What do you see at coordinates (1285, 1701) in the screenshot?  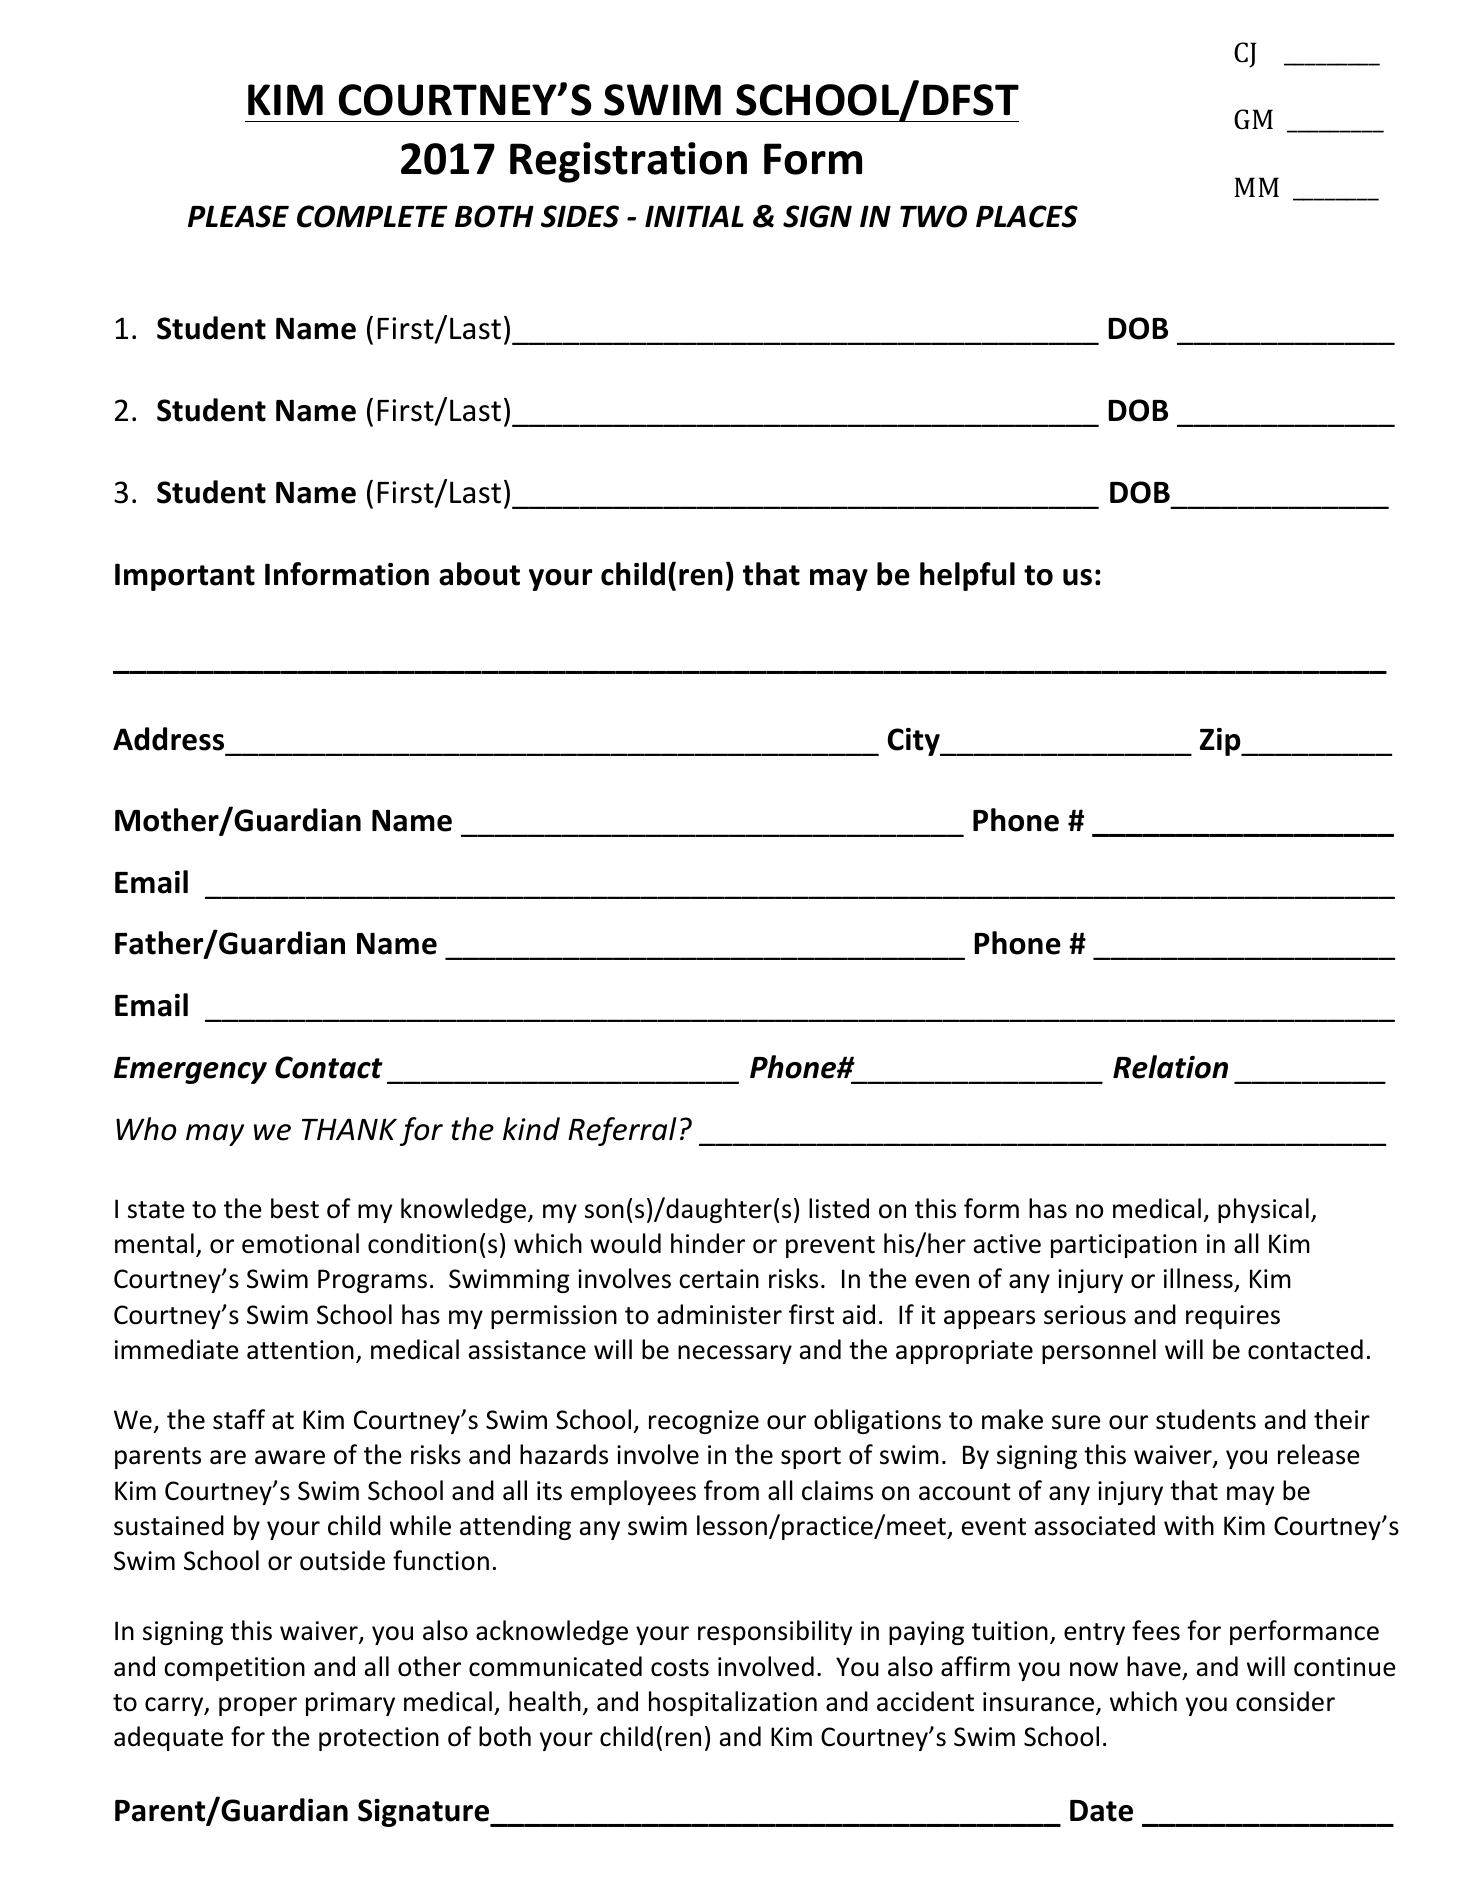 I see `consider` at bounding box center [1285, 1701].
